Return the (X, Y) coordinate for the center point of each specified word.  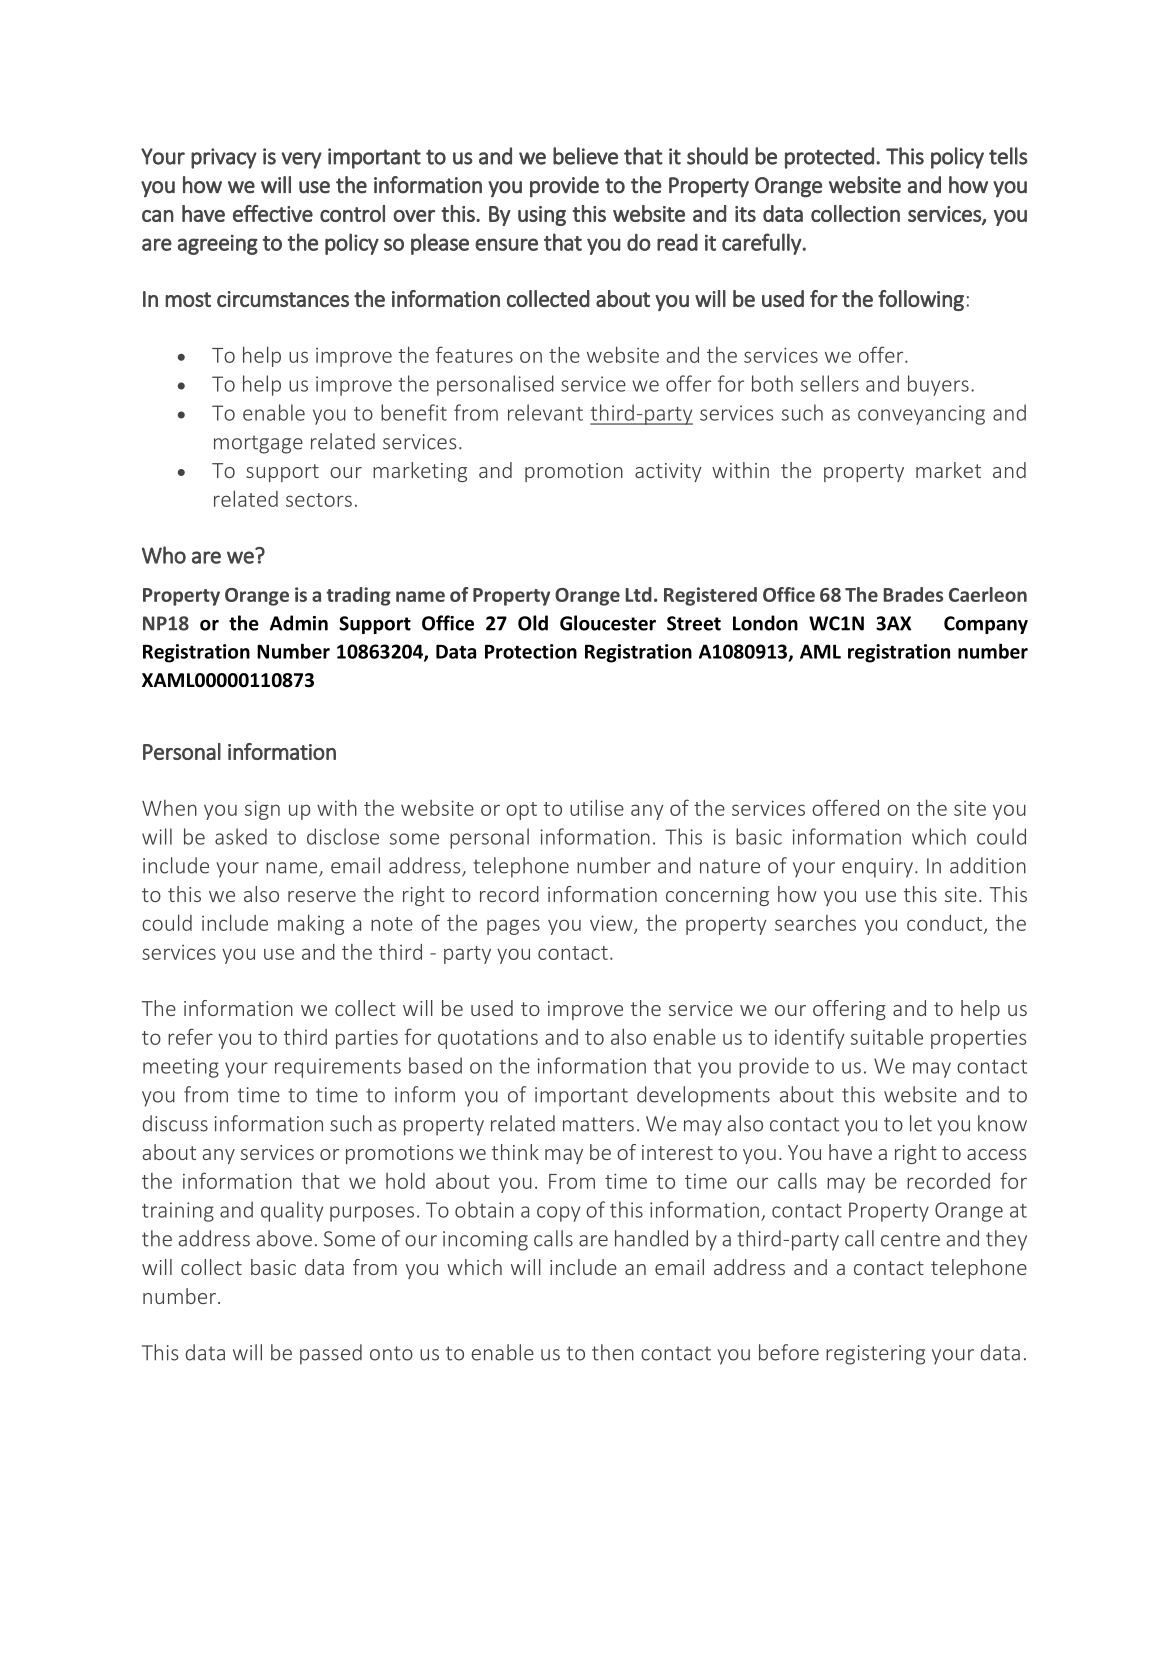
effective (273, 213)
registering (875, 1355)
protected (829, 158)
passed (331, 1354)
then (613, 1352)
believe (585, 156)
